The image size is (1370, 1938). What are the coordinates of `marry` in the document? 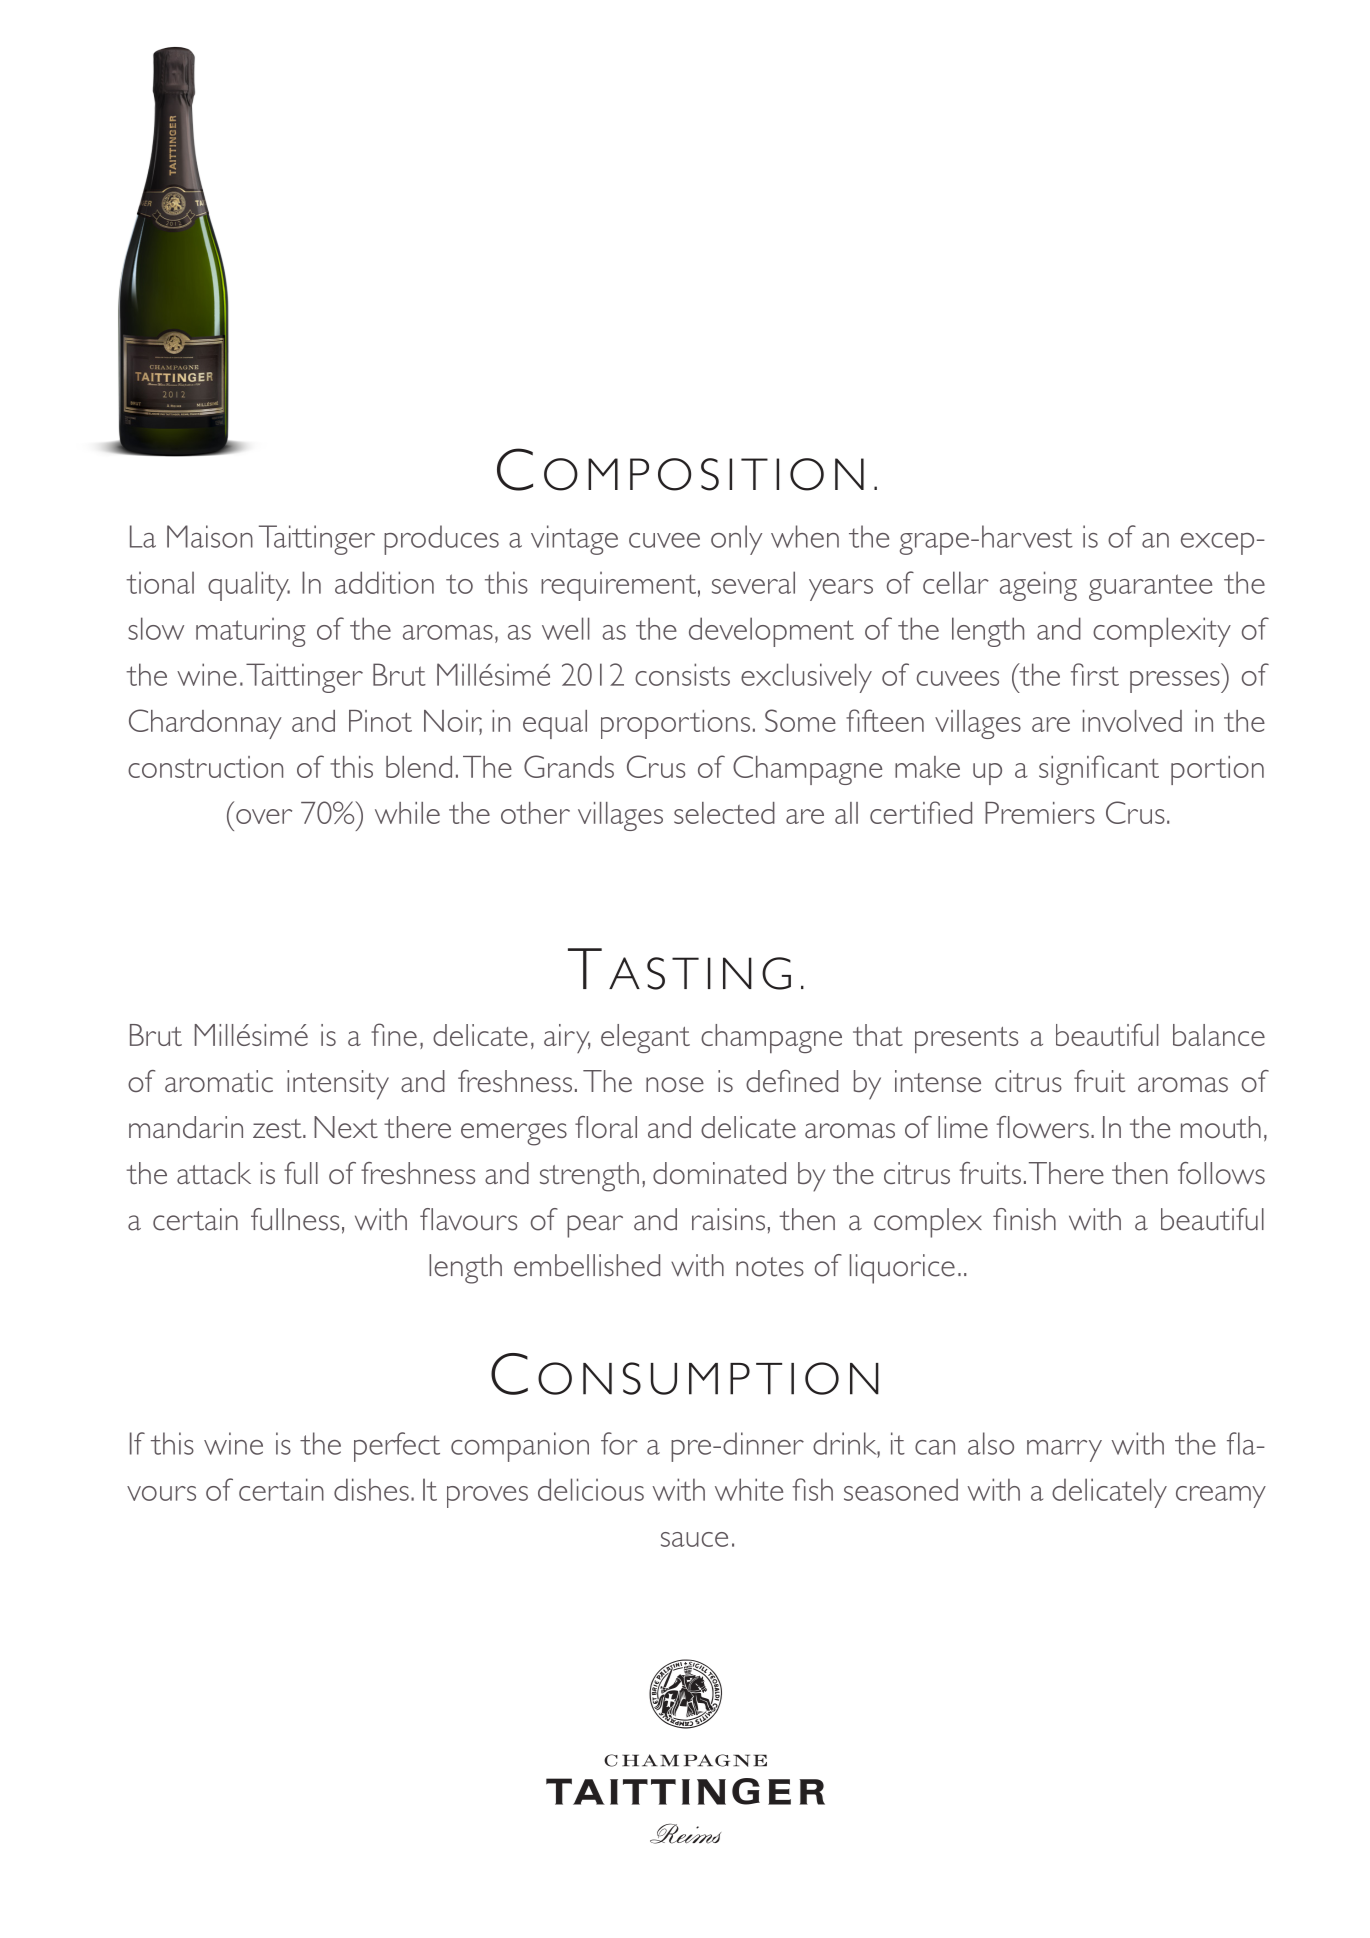 It's located at (1064, 1451).
